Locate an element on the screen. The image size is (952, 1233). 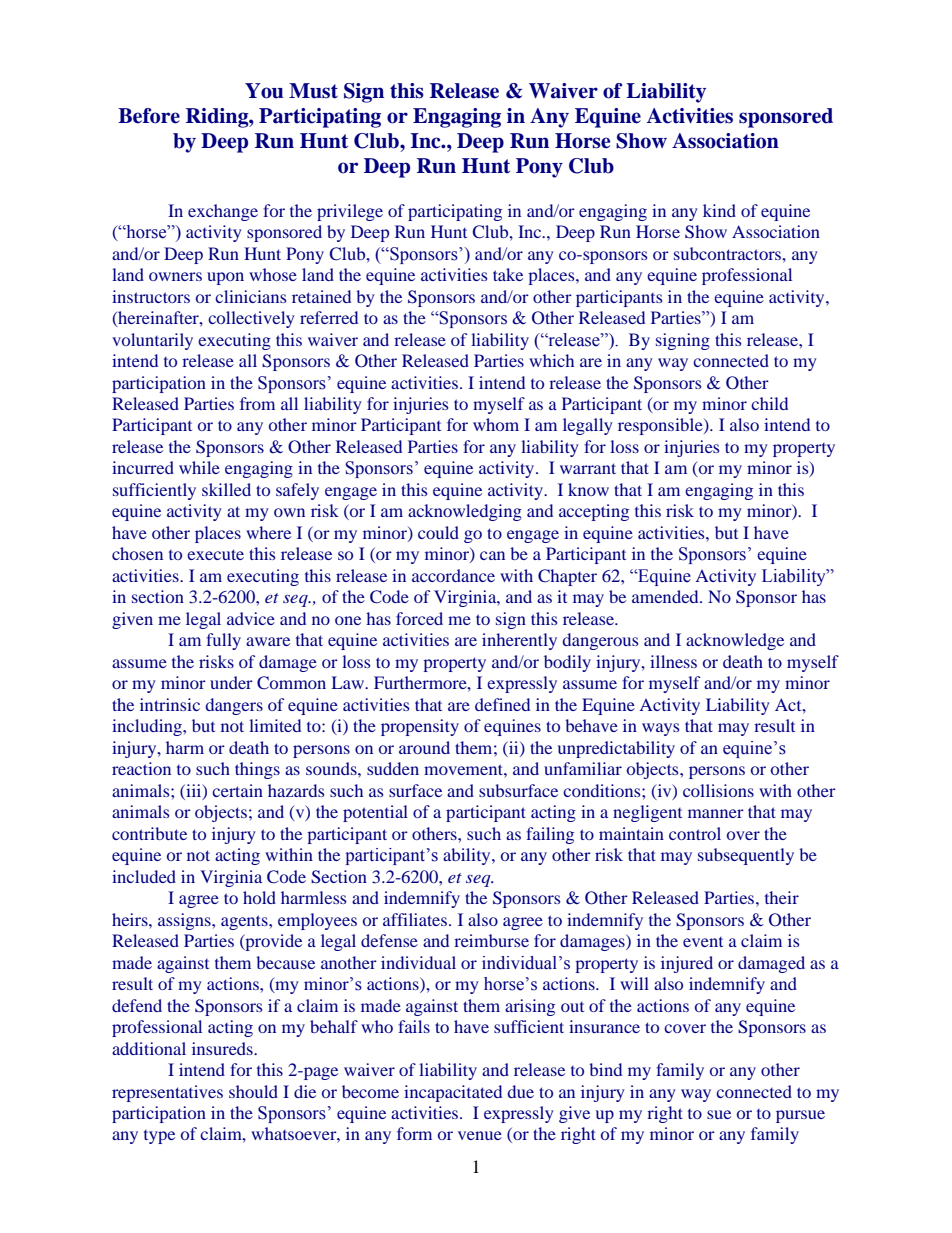
amended is located at coordinates (666, 596).
